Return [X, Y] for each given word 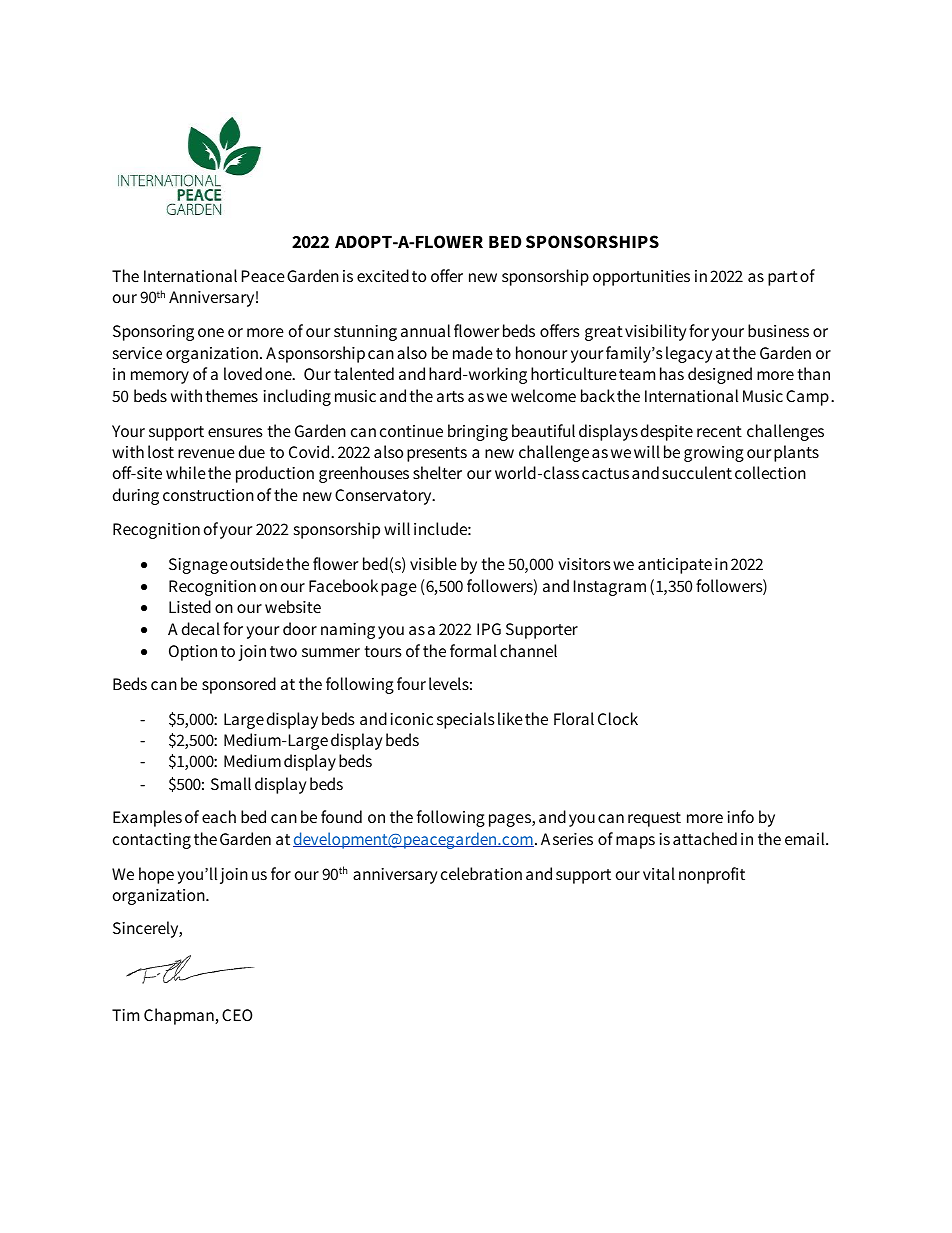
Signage [198, 566]
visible [433, 564]
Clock [618, 719]
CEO [237, 1015]
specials [466, 720]
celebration [481, 874]
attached [705, 839]
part [783, 278]
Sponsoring [153, 333]
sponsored [239, 685]
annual [425, 330]
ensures [235, 433]
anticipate [675, 566]
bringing [478, 432]
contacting [152, 841]
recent [719, 431]
